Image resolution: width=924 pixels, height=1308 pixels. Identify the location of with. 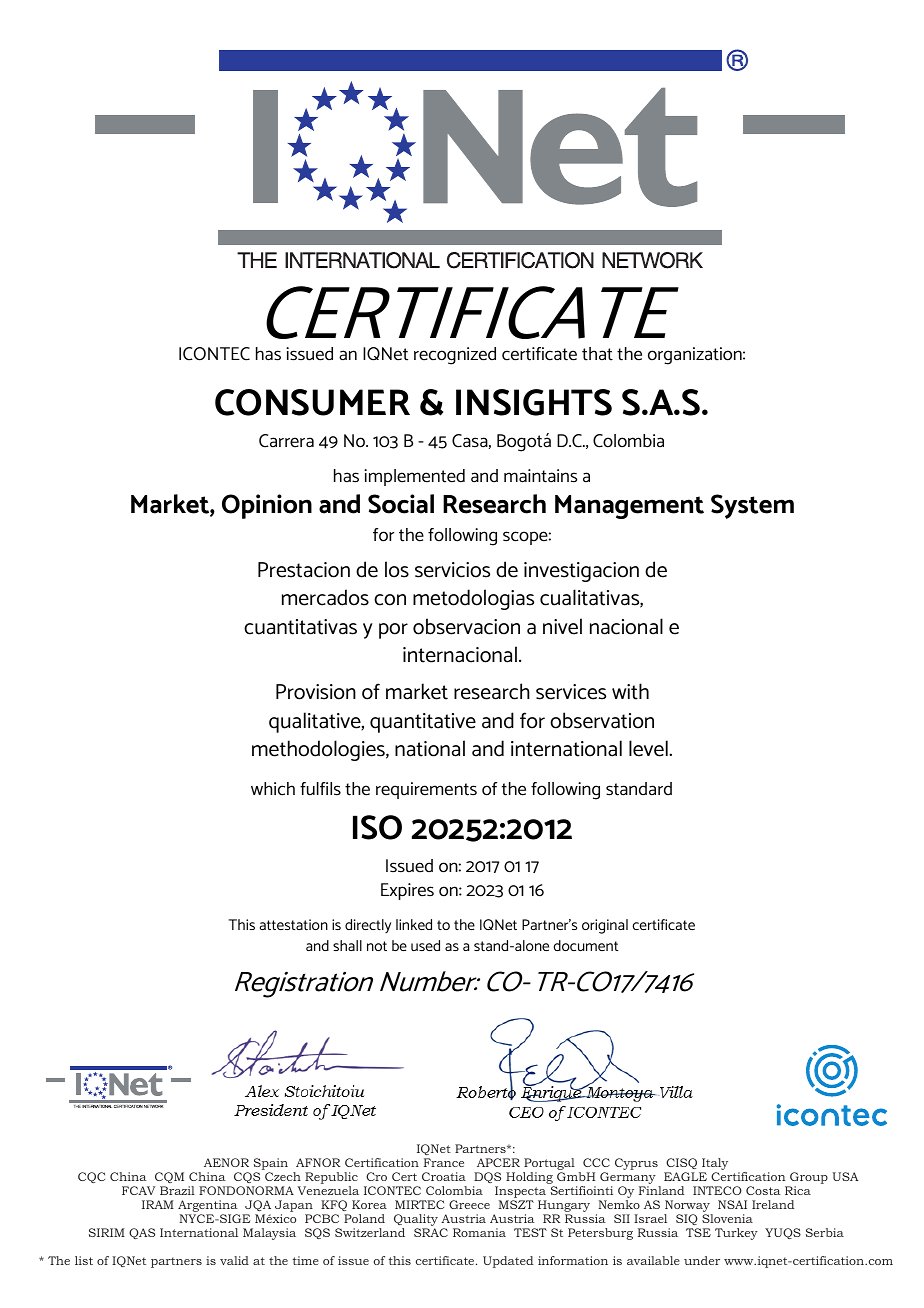
(630, 691).
